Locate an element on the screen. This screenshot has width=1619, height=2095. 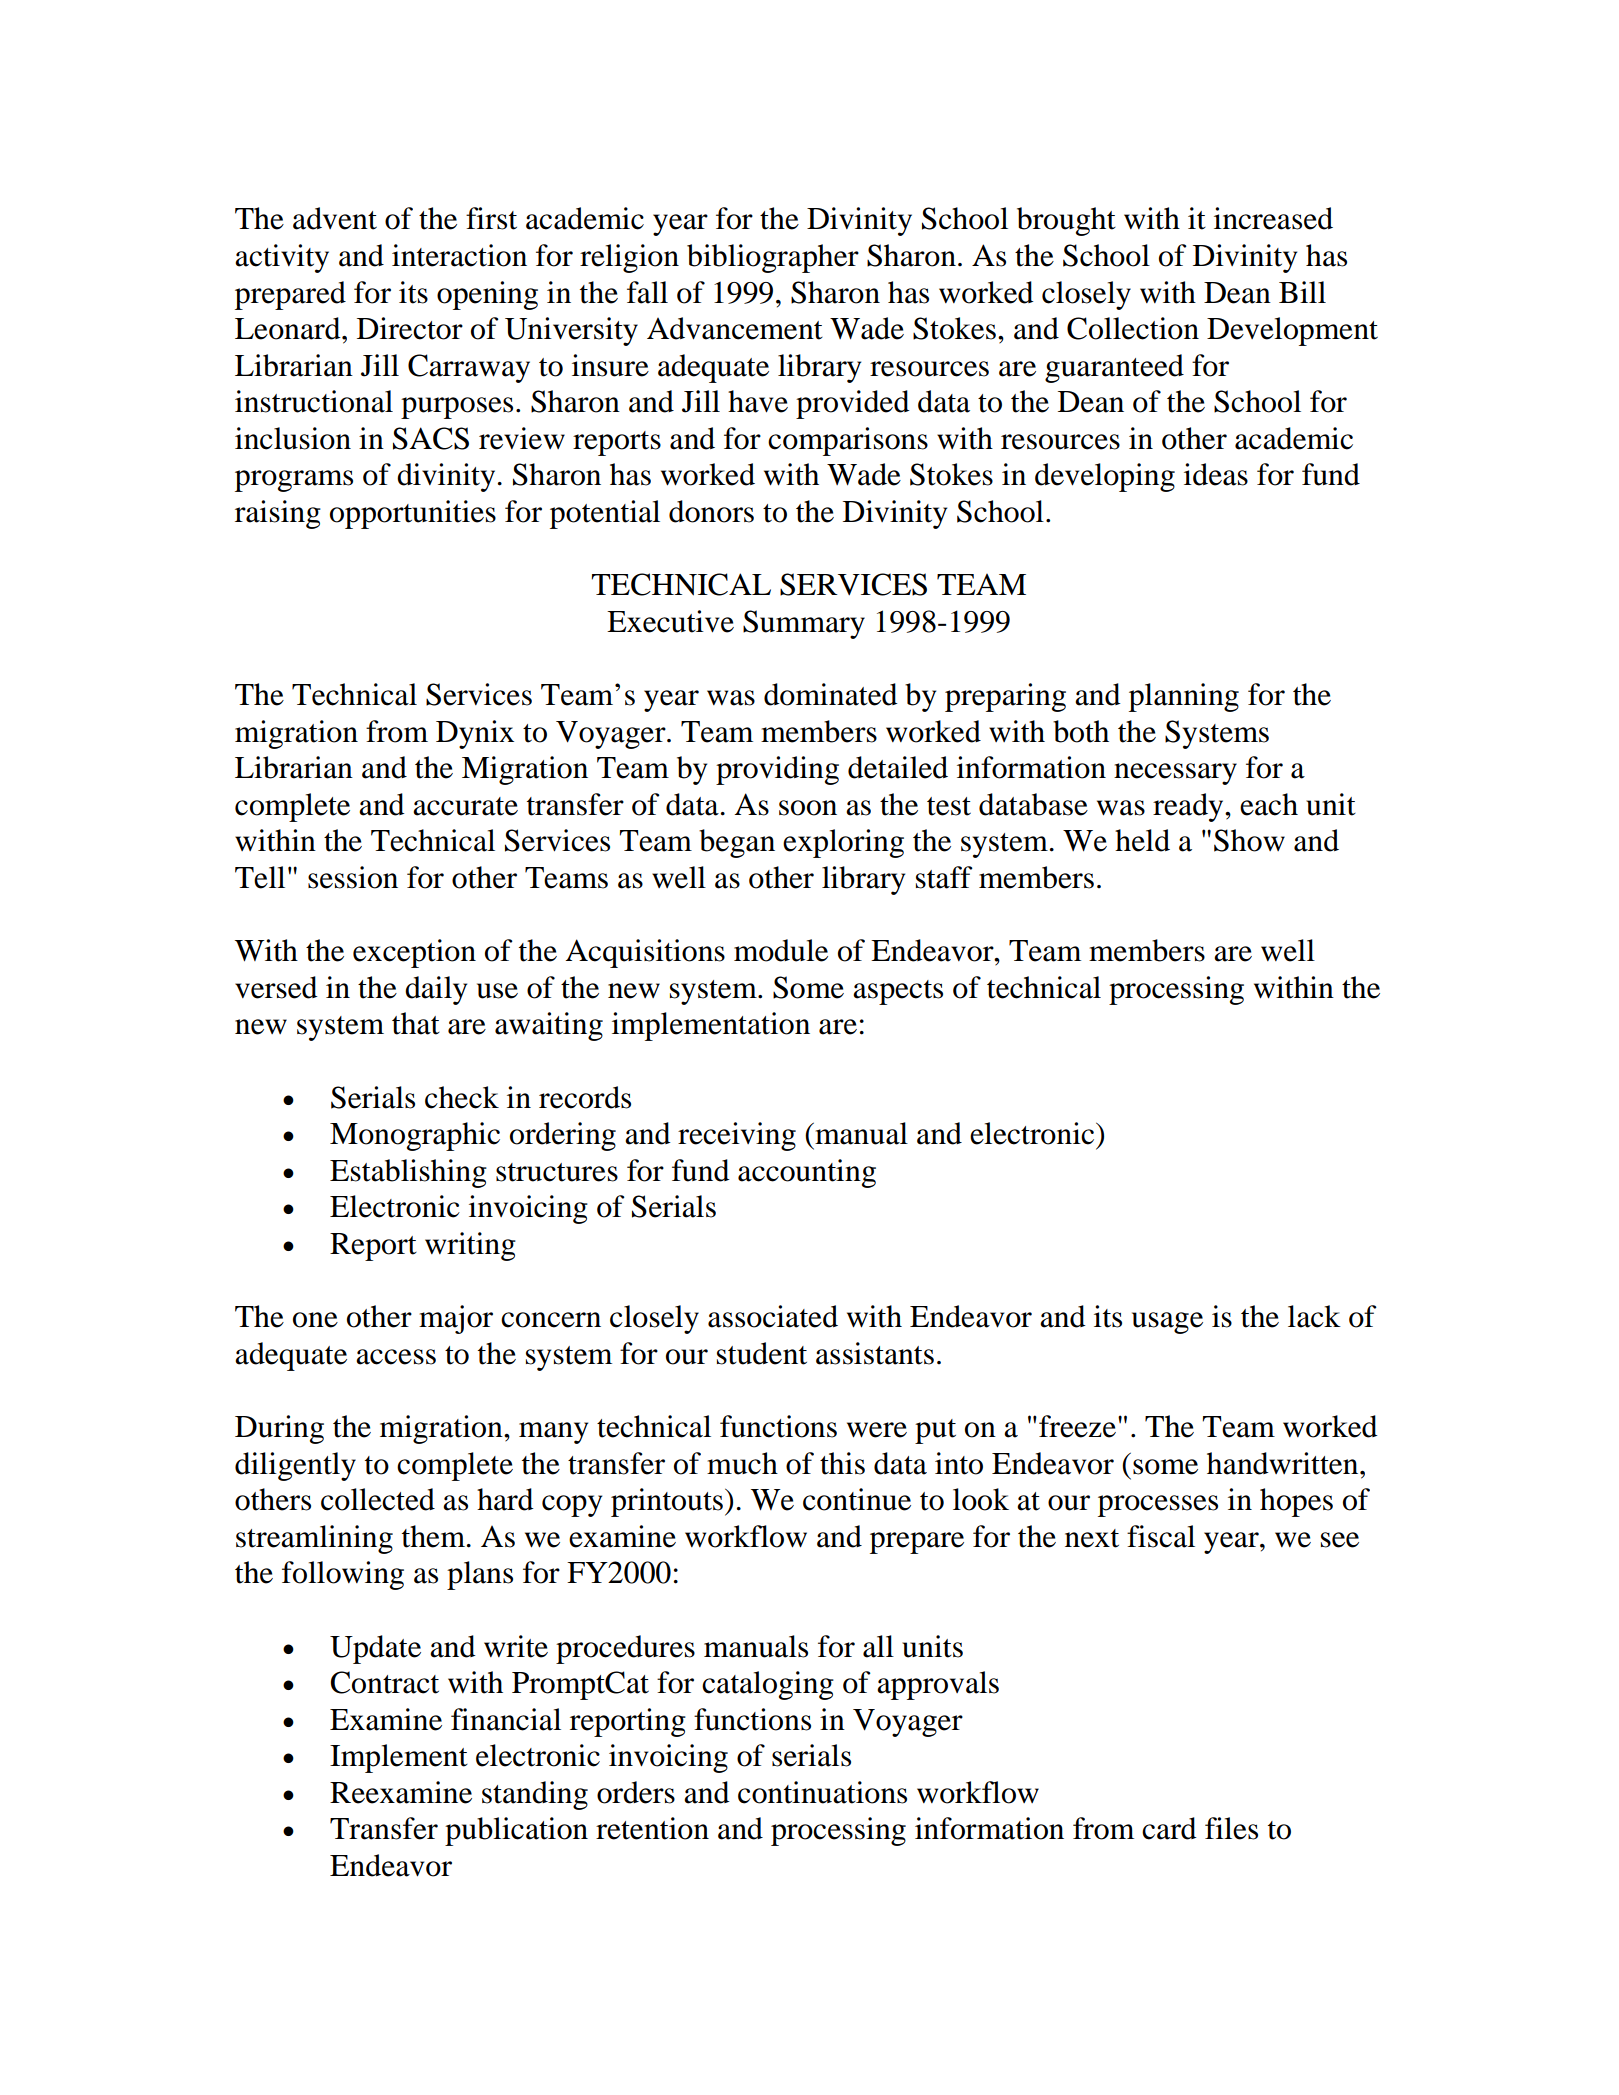
increased is located at coordinates (1273, 218).
